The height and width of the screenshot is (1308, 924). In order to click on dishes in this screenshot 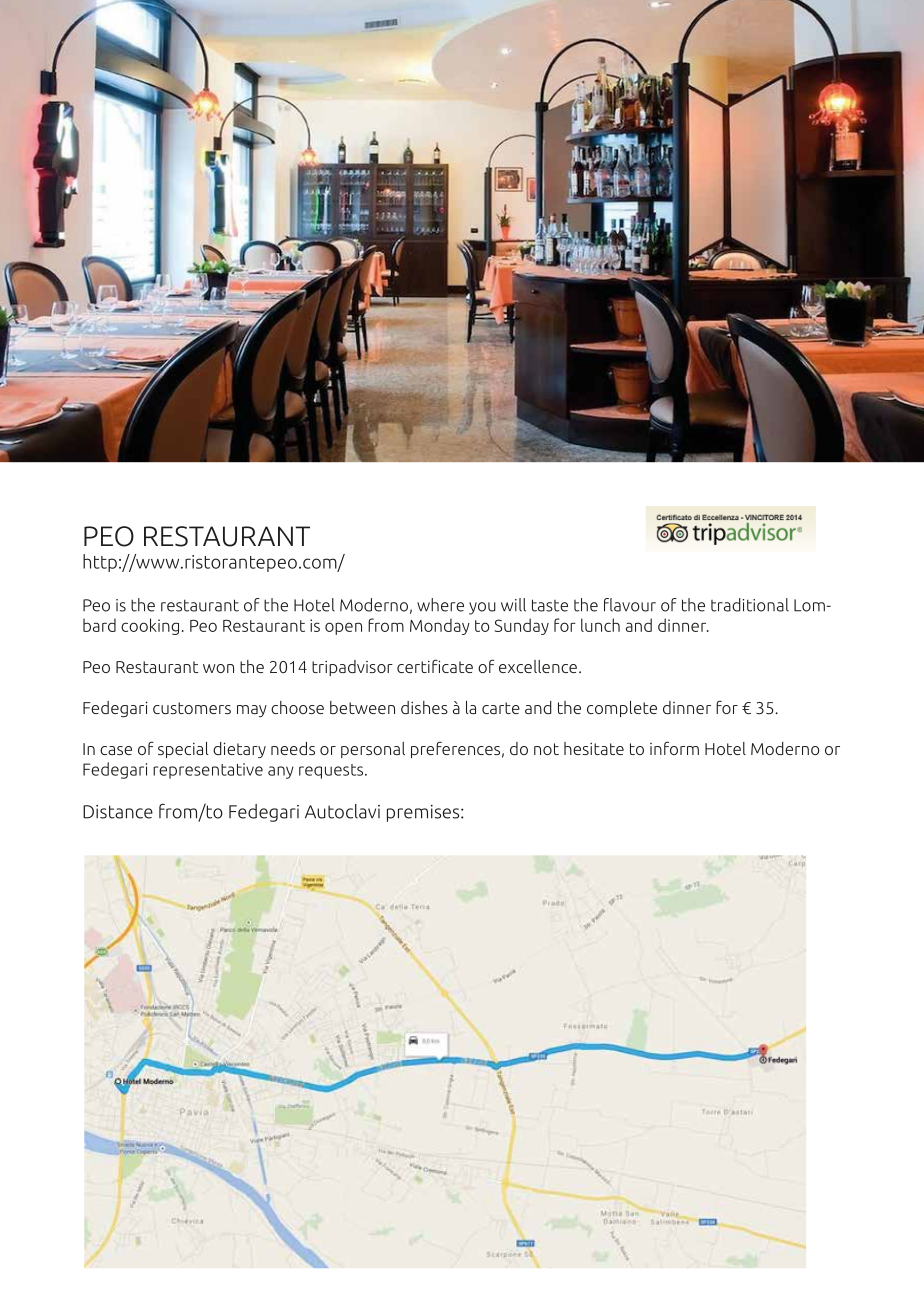, I will do `click(424, 707)`.
